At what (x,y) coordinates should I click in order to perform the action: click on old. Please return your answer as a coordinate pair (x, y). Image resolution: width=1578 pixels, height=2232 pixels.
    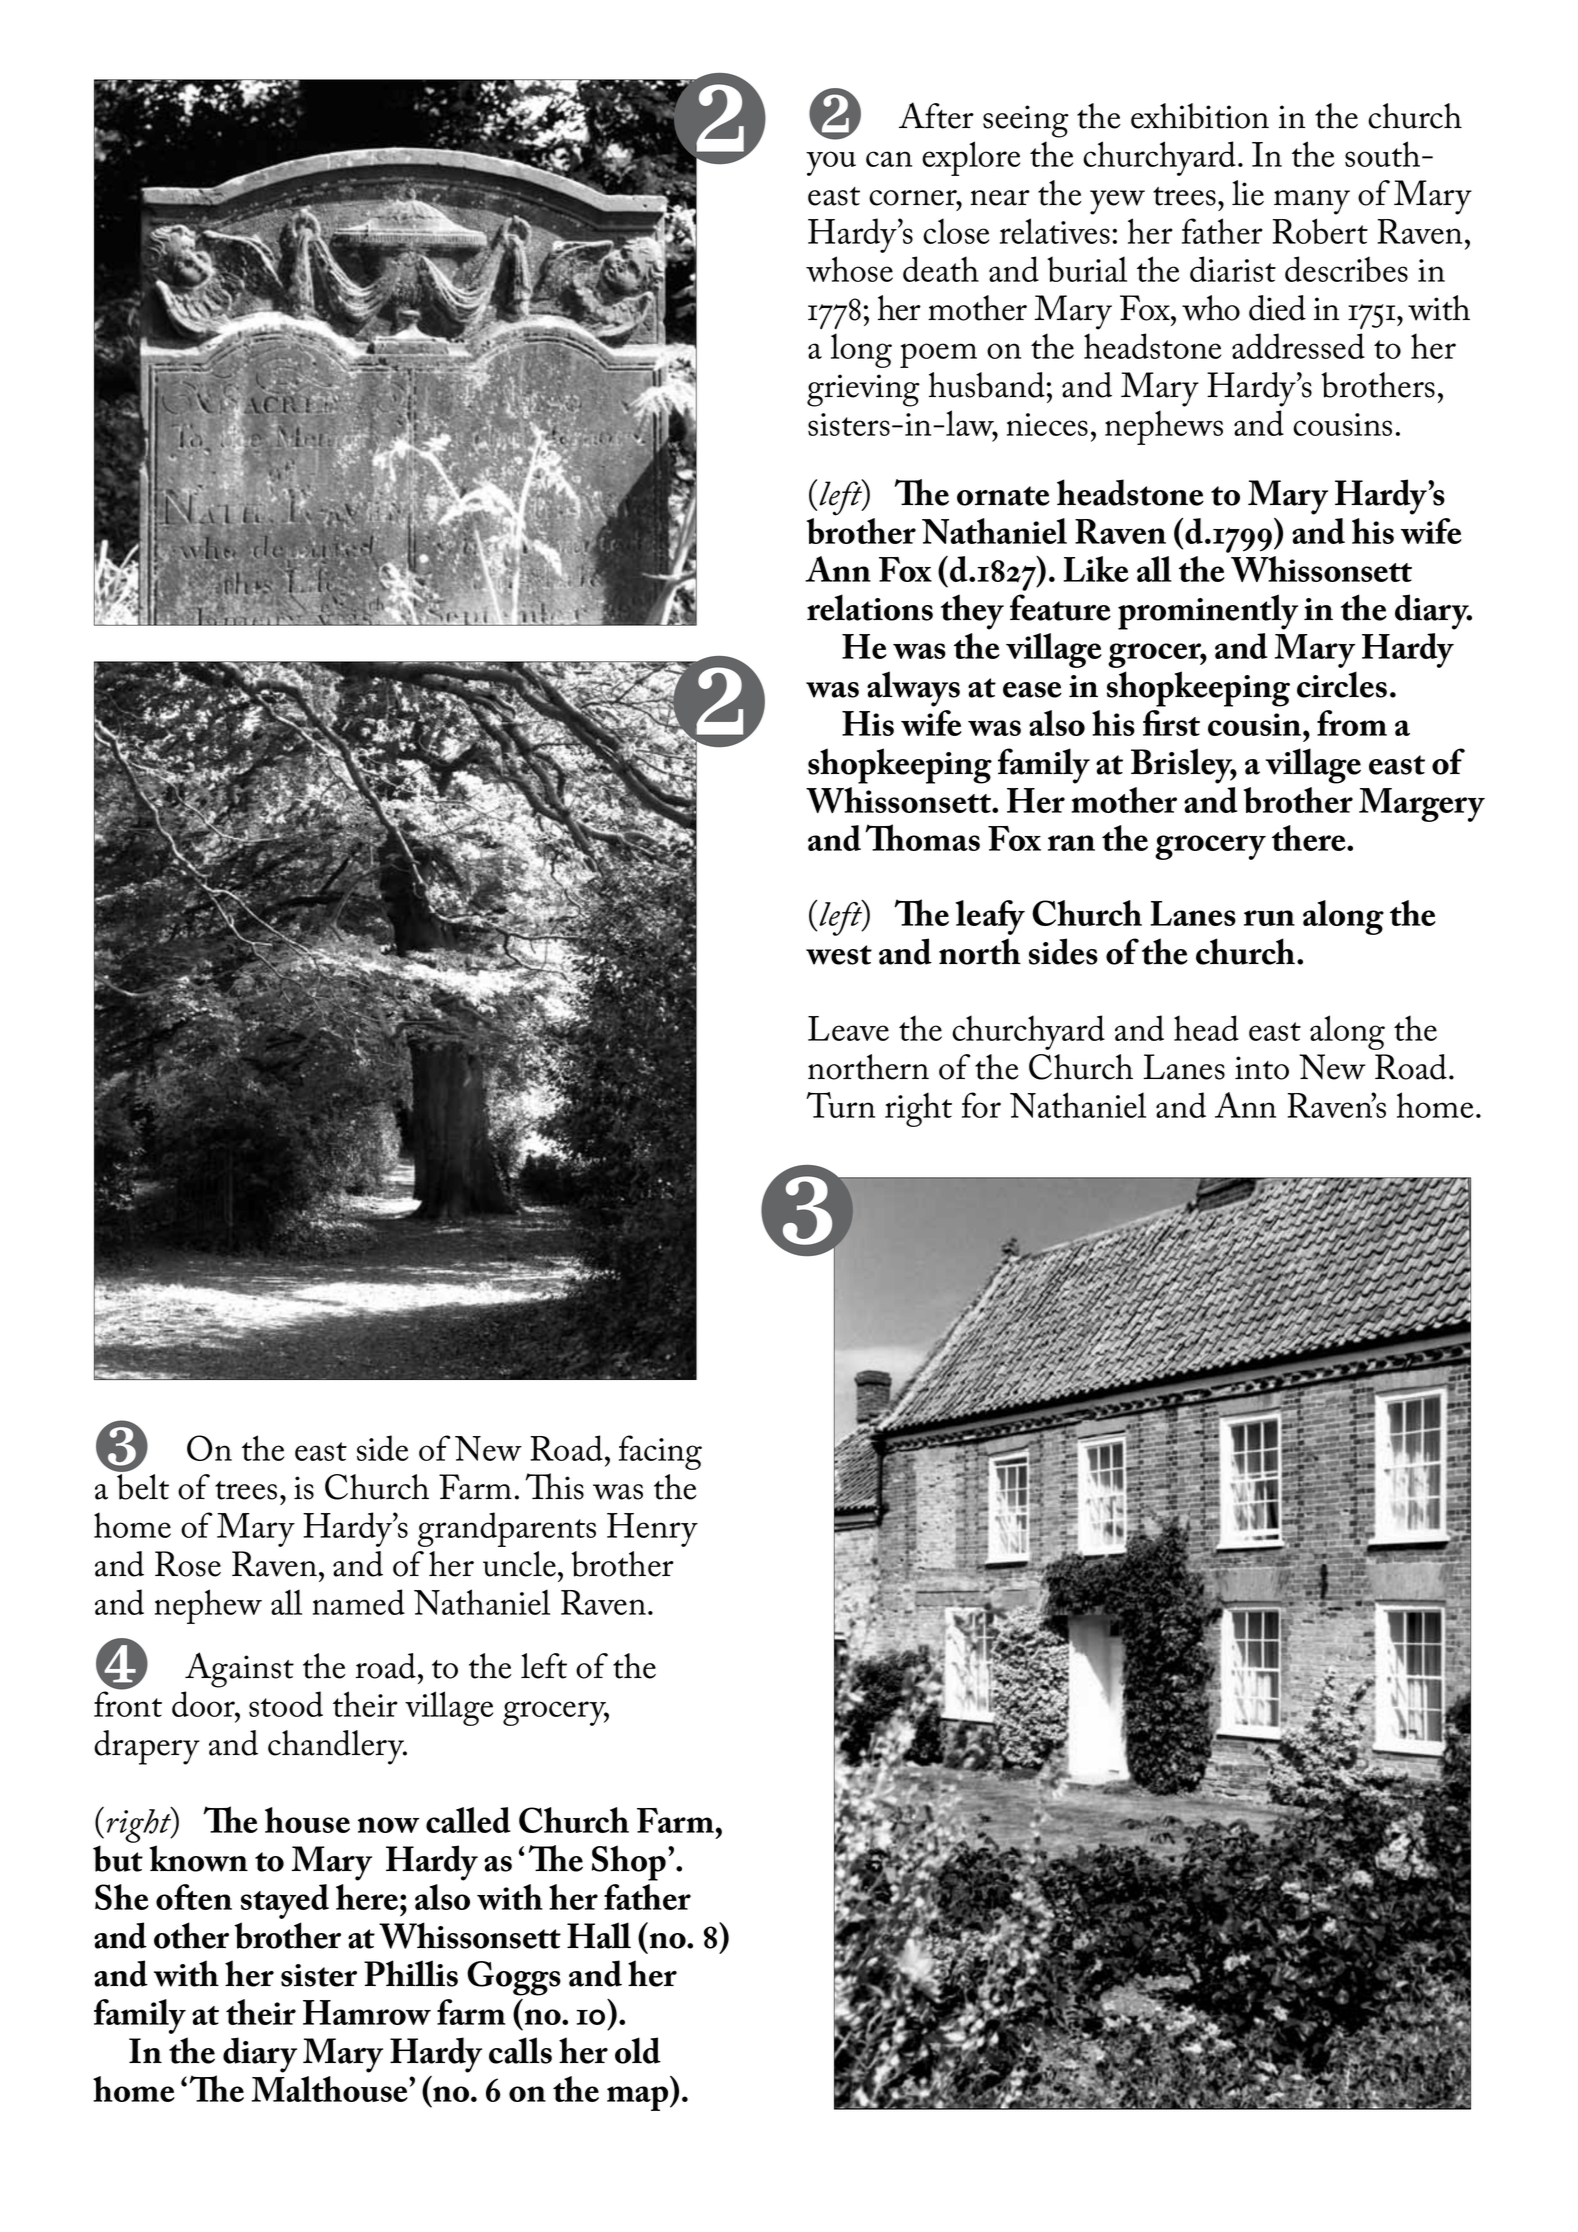
    Looking at the image, I should click on (638, 2050).
